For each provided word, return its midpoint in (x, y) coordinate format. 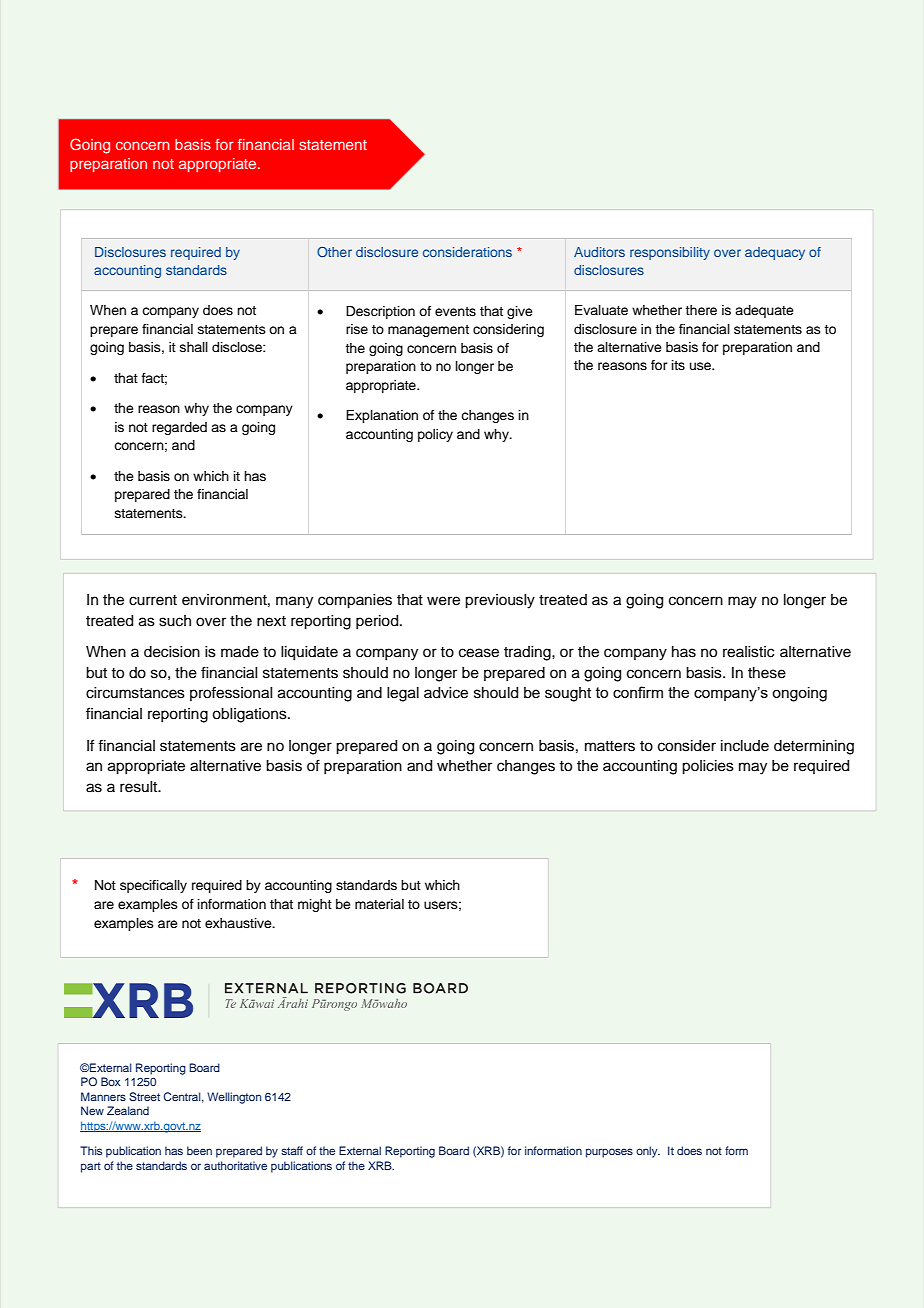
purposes (609, 1153)
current (153, 600)
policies (708, 767)
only (648, 1152)
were (443, 601)
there (701, 310)
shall (194, 347)
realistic (748, 652)
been (199, 1150)
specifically (153, 886)
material (379, 904)
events (455, 311)
